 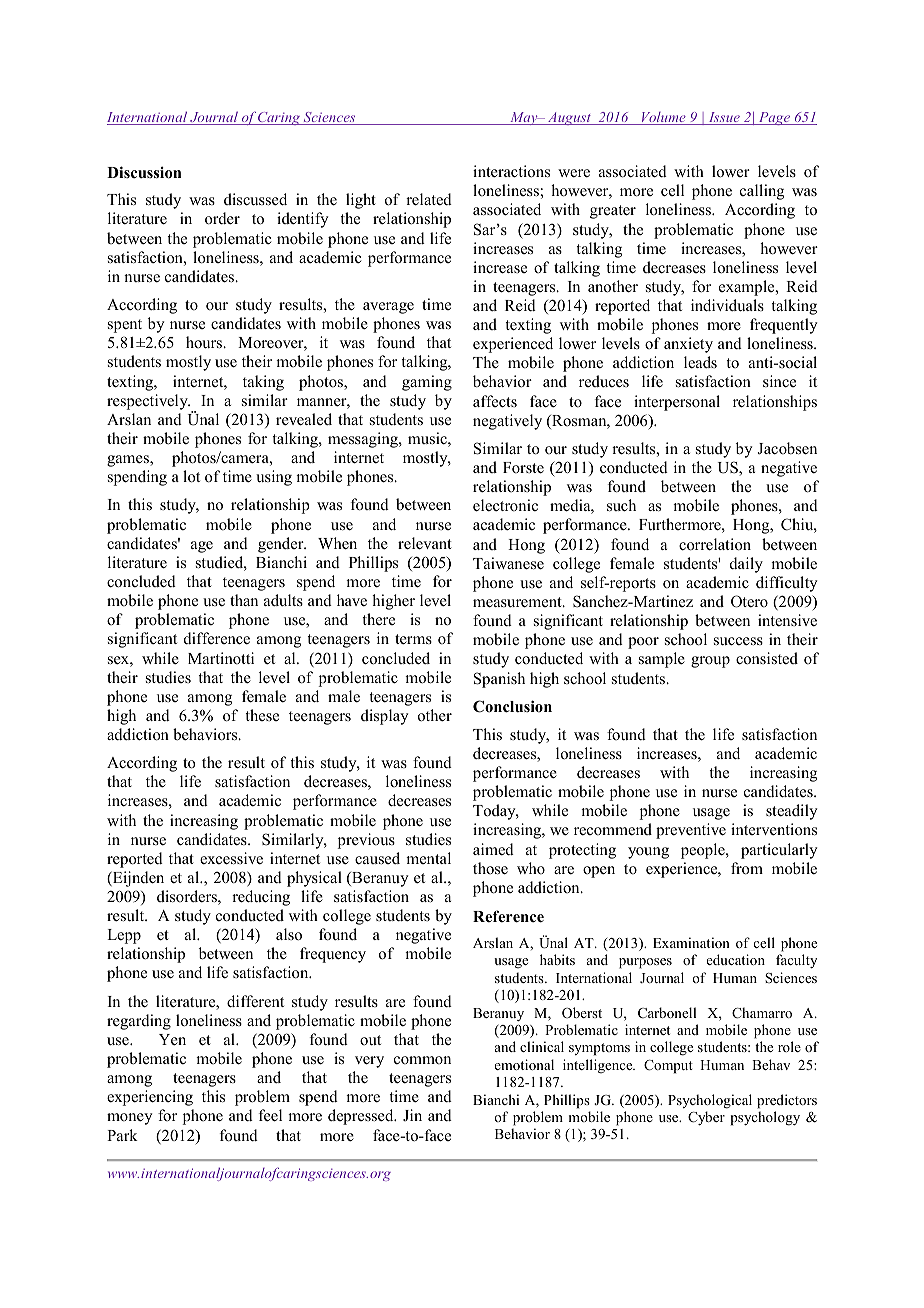 I want to click on difference, so click(x=217, y=638).
